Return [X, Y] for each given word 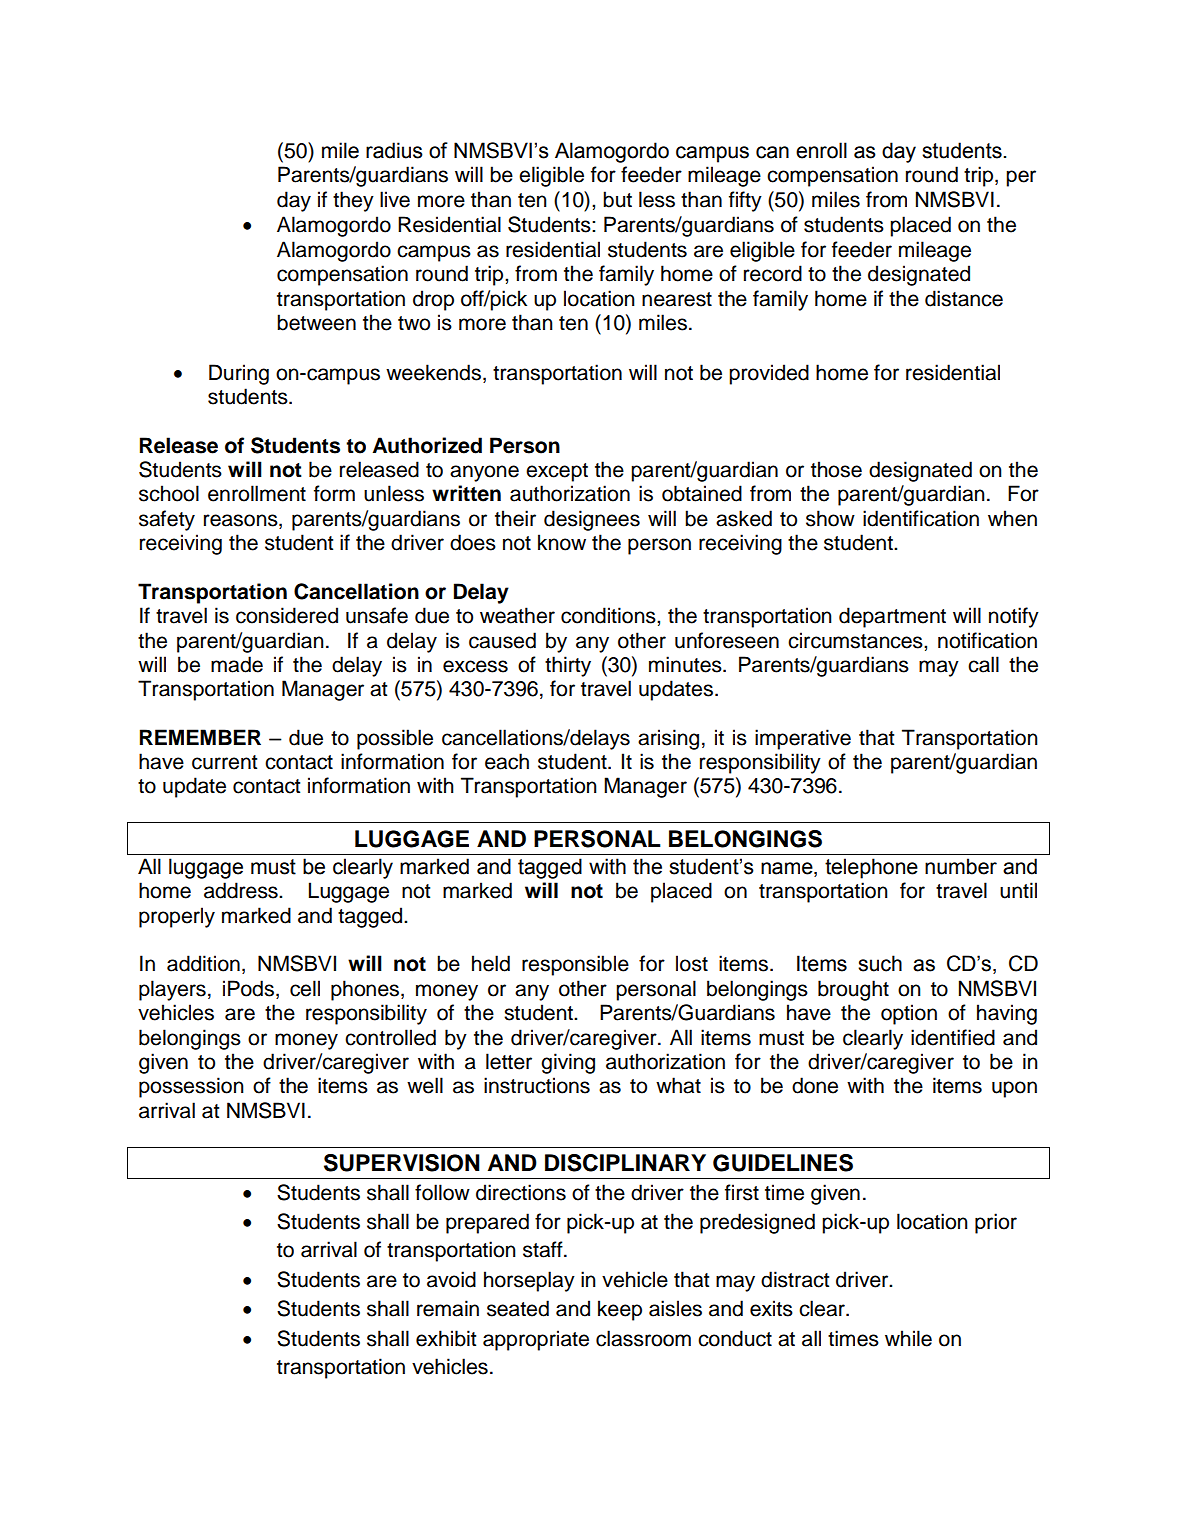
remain [448, 1308]
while [908, 1338]
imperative [803, 739]
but [617, 199]
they [353, 201]
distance [964, 298]
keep [620, 1310]
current [224, 762]
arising [668, 739]
